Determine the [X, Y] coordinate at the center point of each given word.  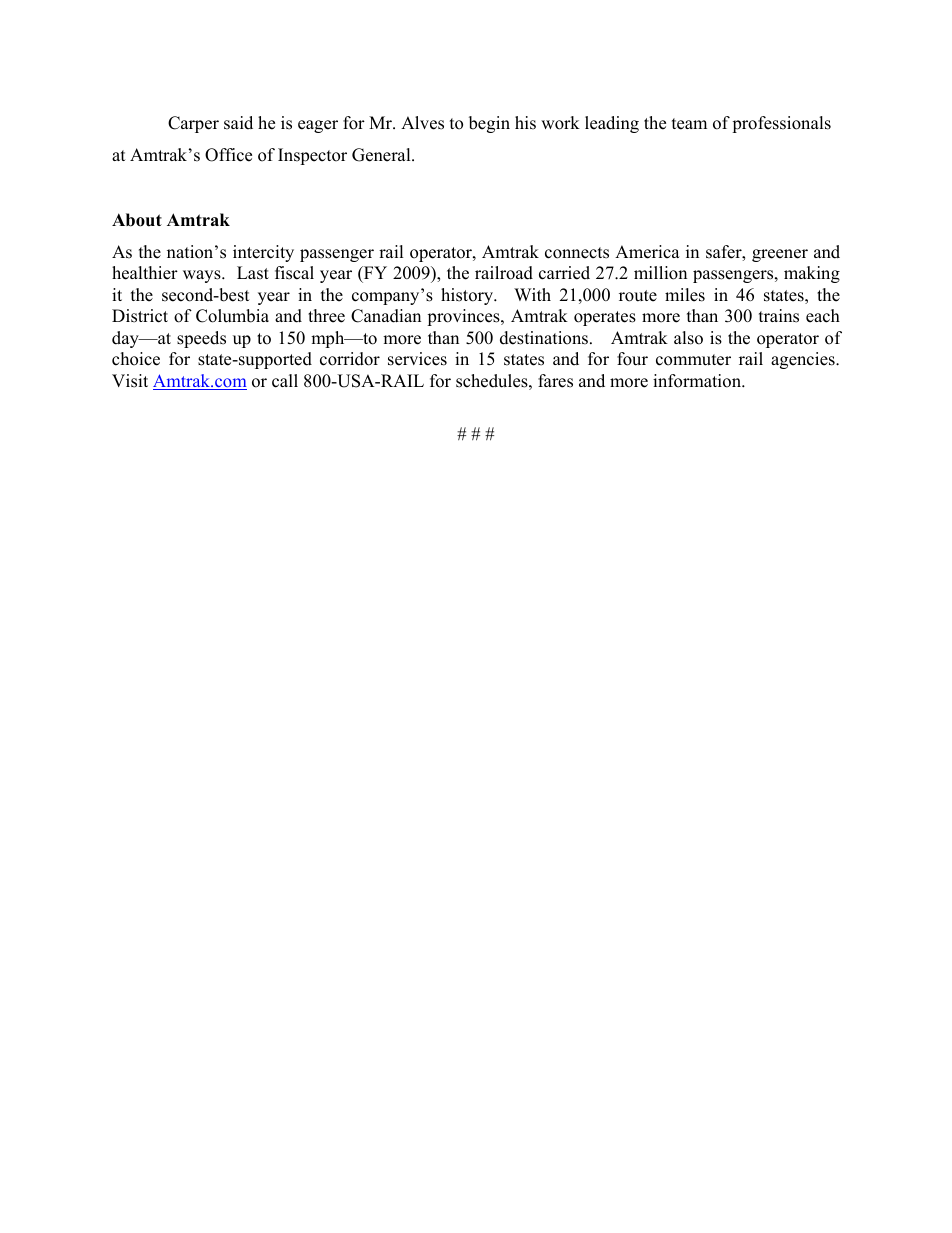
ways [203, 276]
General [382, 155]
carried [564, 273]
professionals [781, 124]
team [689, 124]
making [812, 274]
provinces [464, 317]
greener [780, 255]
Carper [193, 124]
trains [779, 316]
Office [228, 155]
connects [577, 253]
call [285, 381]
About [137, 220]
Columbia [232, 316]
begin [489, 124]
